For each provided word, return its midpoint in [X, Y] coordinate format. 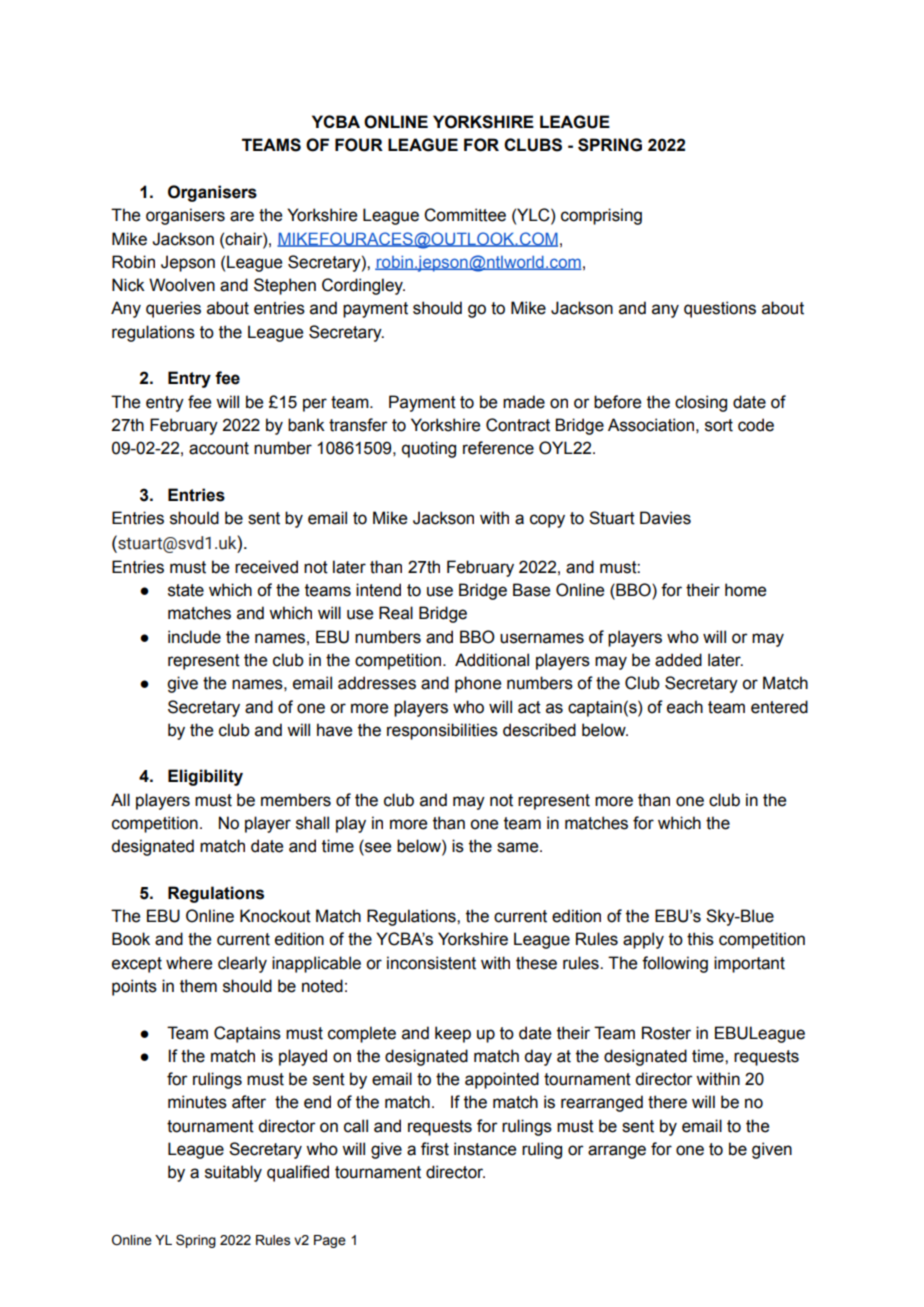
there [667, 1102]
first [435, 1149]
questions [720, 309]
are [242, 216]
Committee [465, 215]
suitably [233, 1173]
